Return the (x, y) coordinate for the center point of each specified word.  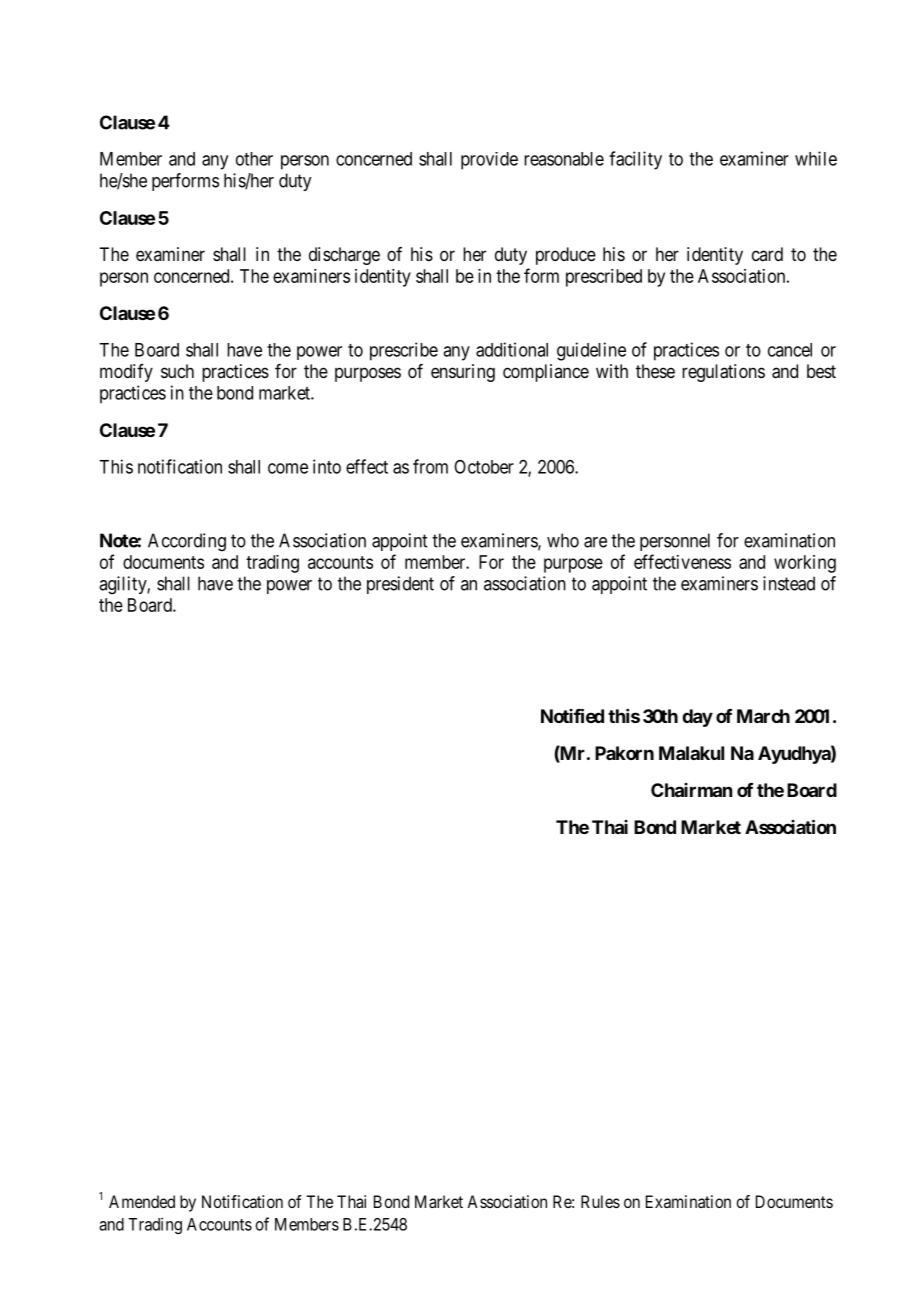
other (254, 159)
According (187, 542)
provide (489, 161)
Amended (142, 1201)
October (484, 467)
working (805, 564)
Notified (572, 715)
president (400, 585)
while (816, 158)
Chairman (691, 790)
